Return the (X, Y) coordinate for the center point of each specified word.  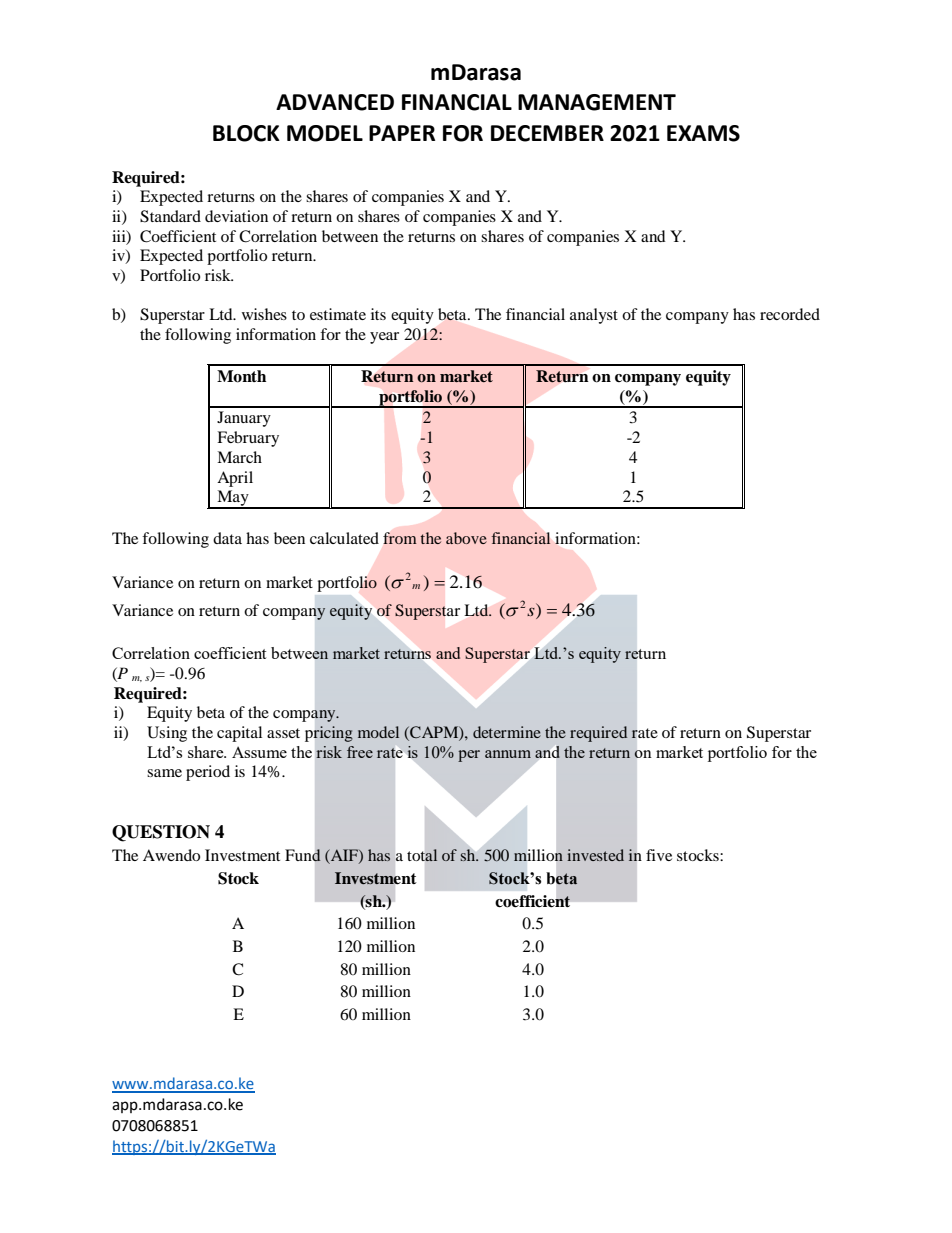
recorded (790, 314)
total (422, 855)
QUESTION (161, 833)
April (235, 479)
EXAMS (703, 133)
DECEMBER (547, 133)
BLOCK (246, 133)
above (466, 538)
